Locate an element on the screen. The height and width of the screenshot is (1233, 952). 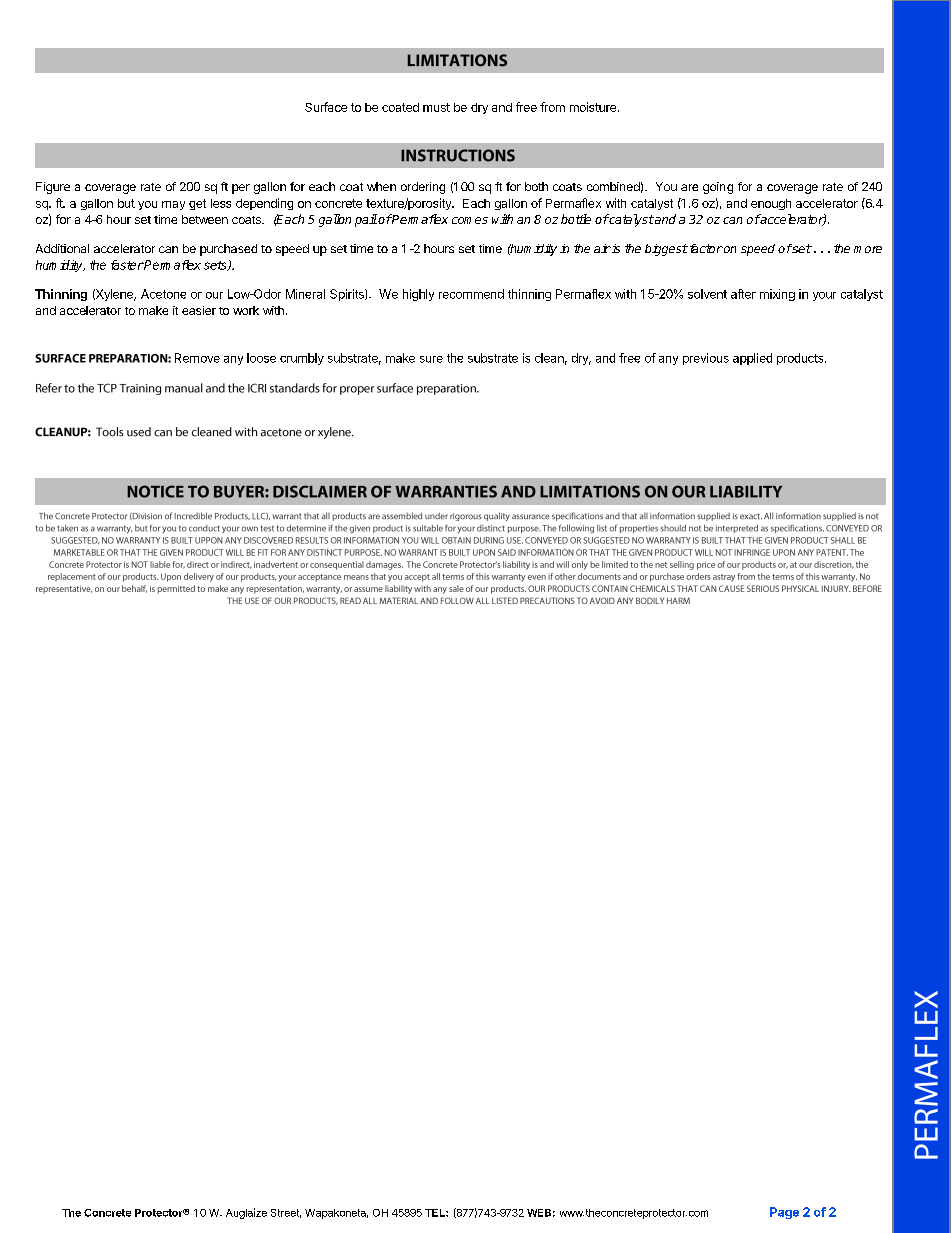
applied is located at coordinates (752, 359).
